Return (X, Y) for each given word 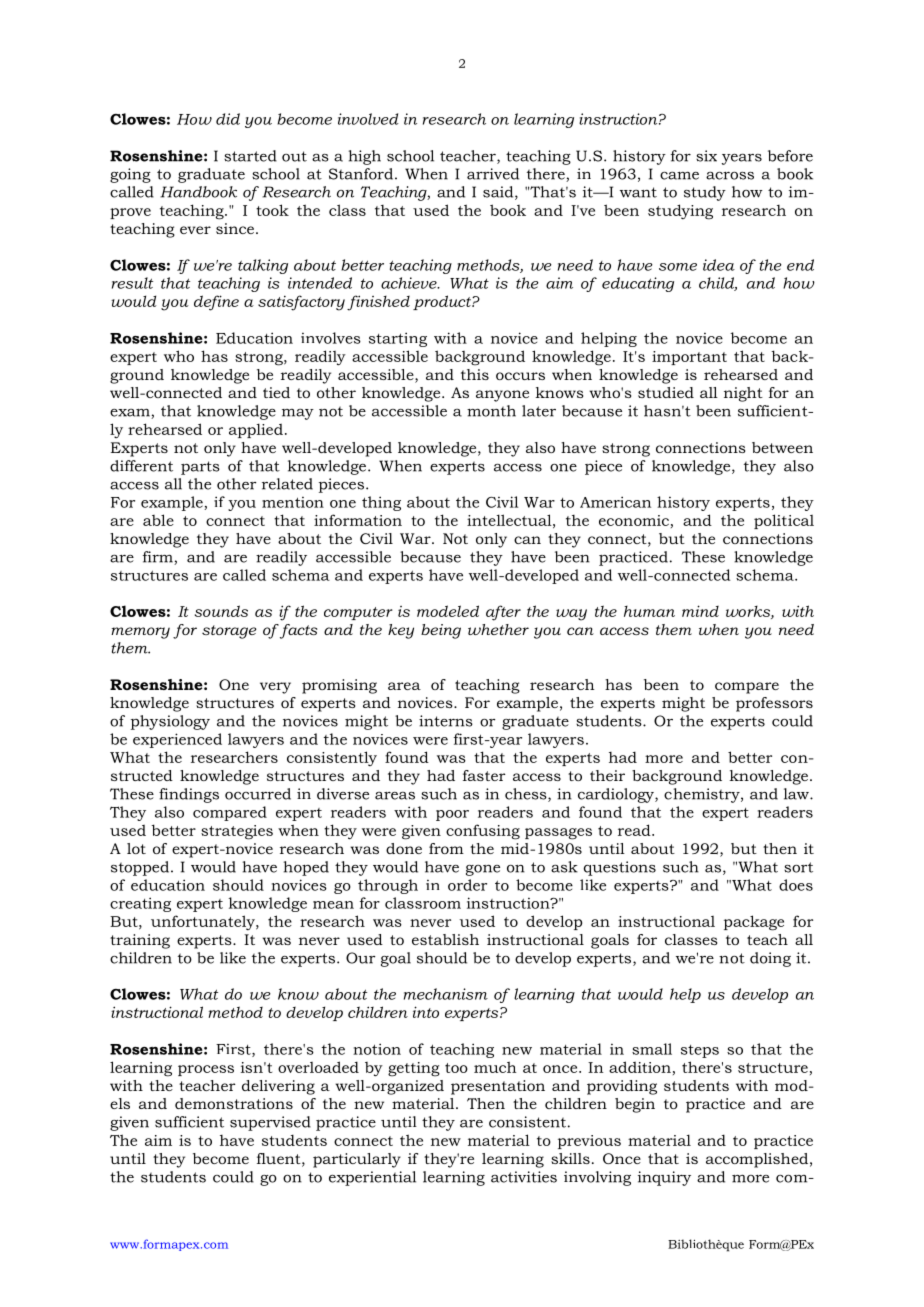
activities (524, 1177)
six (706, 156)
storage (229, 632)
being (441, 631)
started (250, 156)
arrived (493, 174)
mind (700, 611)
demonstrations (234, 1103)
